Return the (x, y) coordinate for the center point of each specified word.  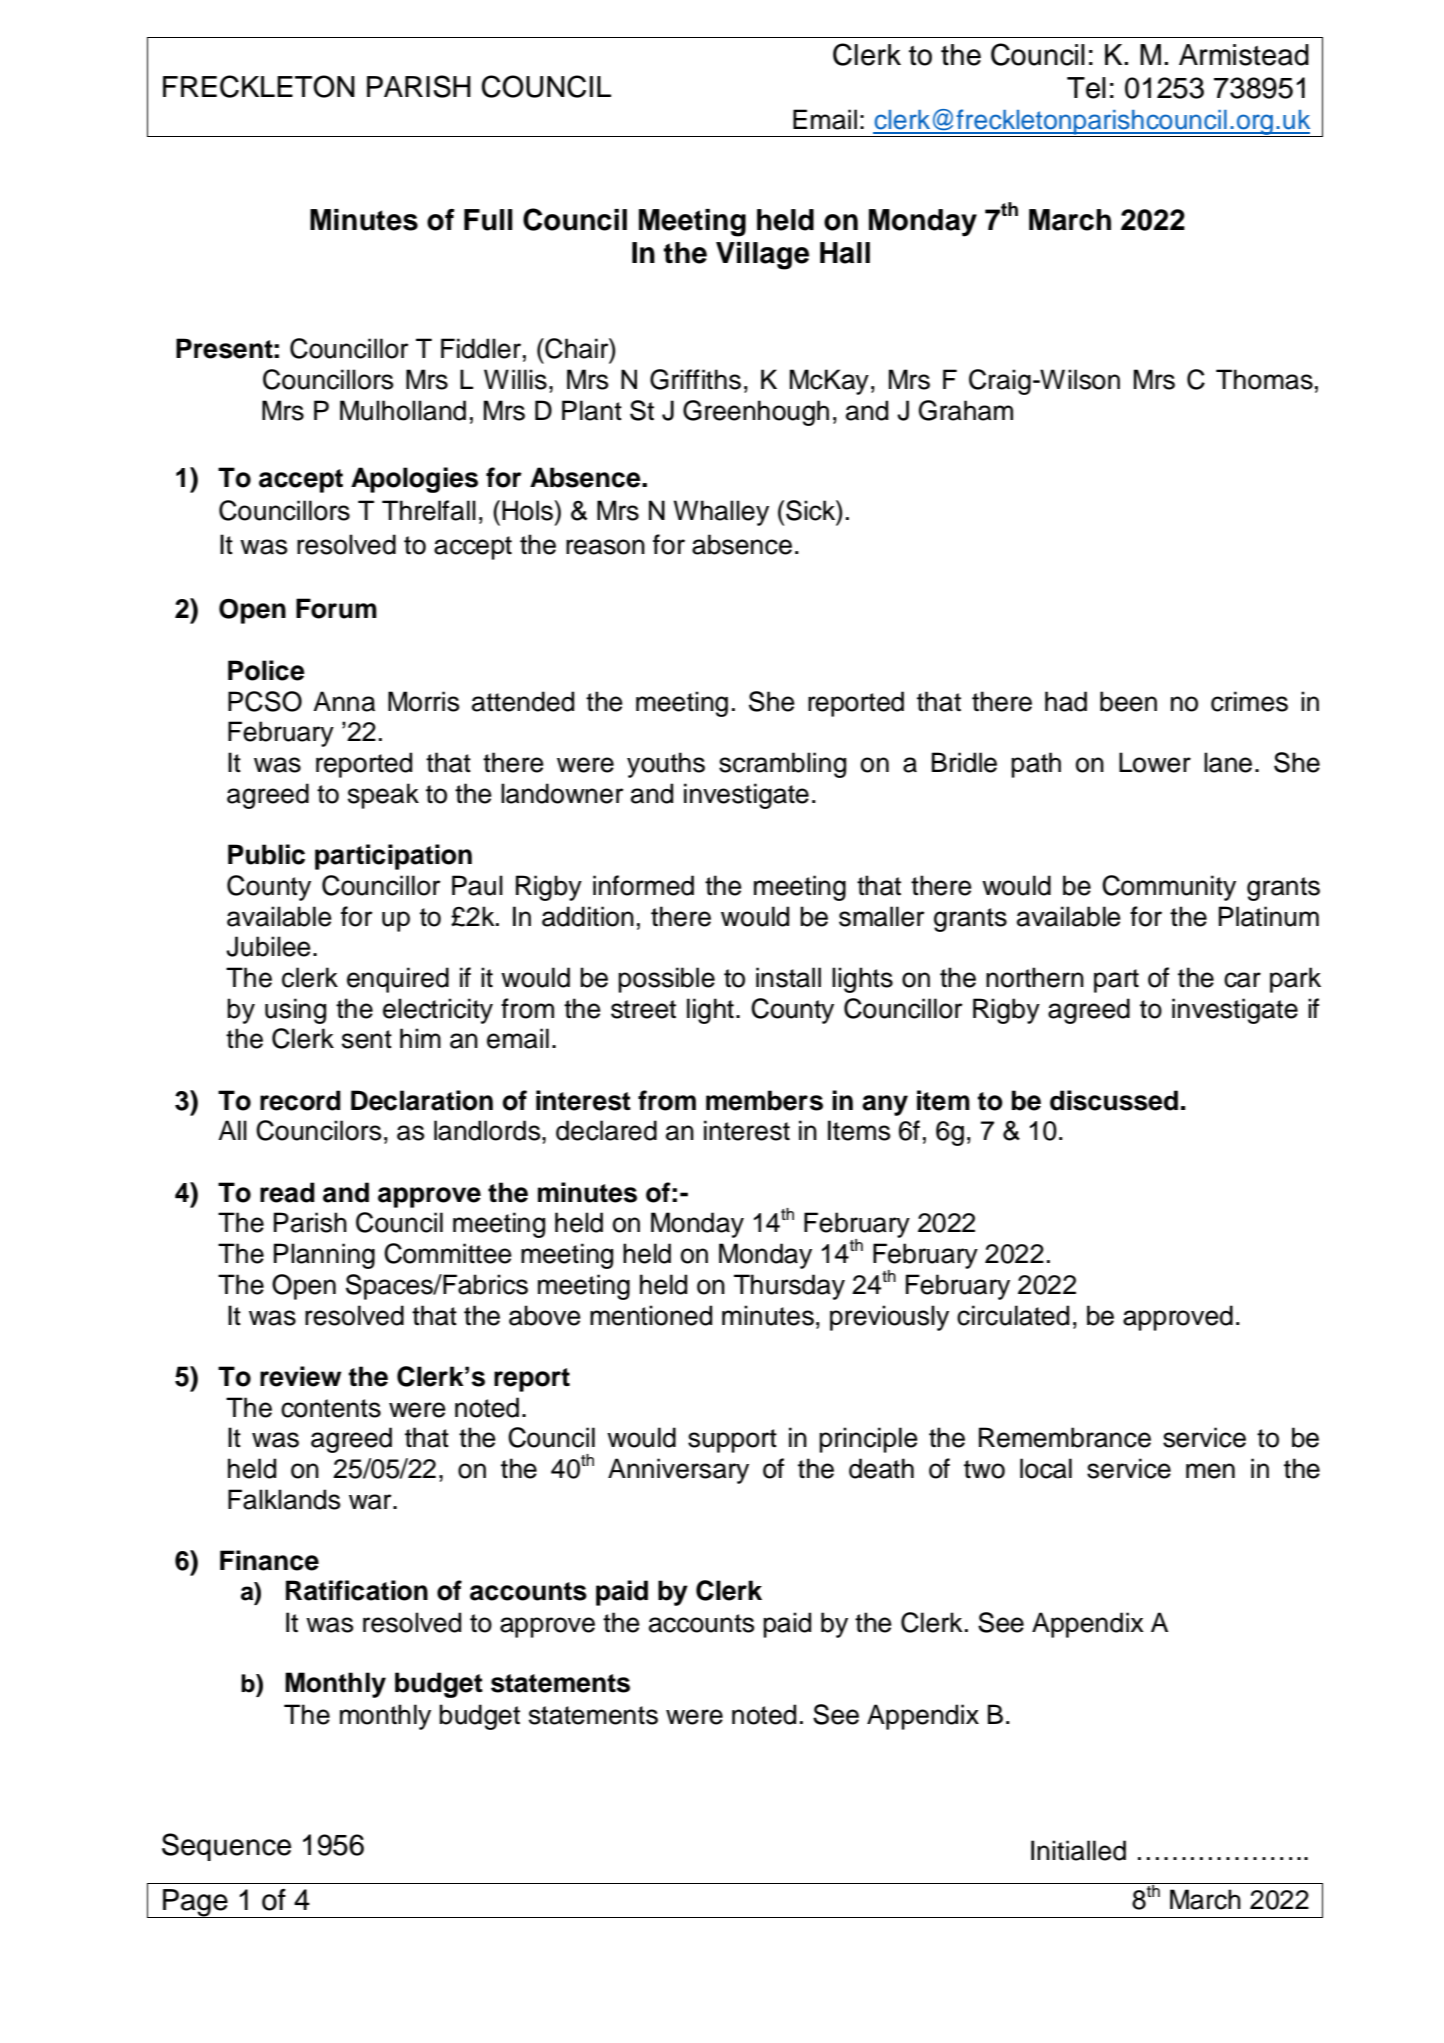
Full (488, 220)
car (1242, 980)
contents (331, 1408)
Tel (1086, 88)
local (1046, 1468)
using (295, 1011)
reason (605, 547)
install (788, 977)
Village (762, 256)
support (732, 1441)
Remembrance (1065, 1437)
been (1128, 701)
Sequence (226, 1847)
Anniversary (678, 1471)
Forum (336, 608)
